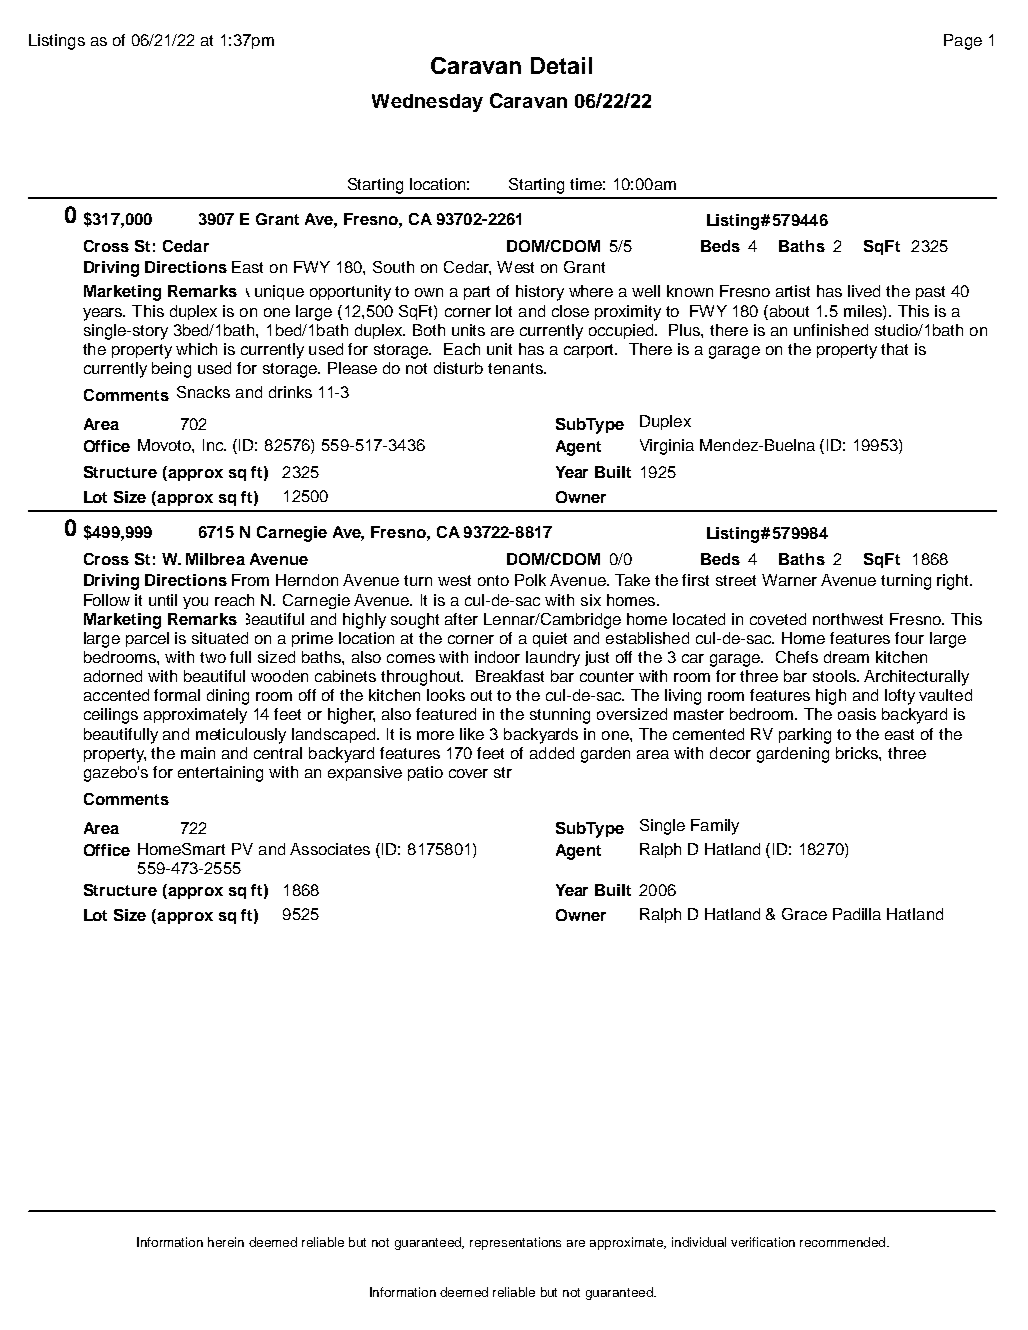  I want to click on Page, so click(963, 42).
